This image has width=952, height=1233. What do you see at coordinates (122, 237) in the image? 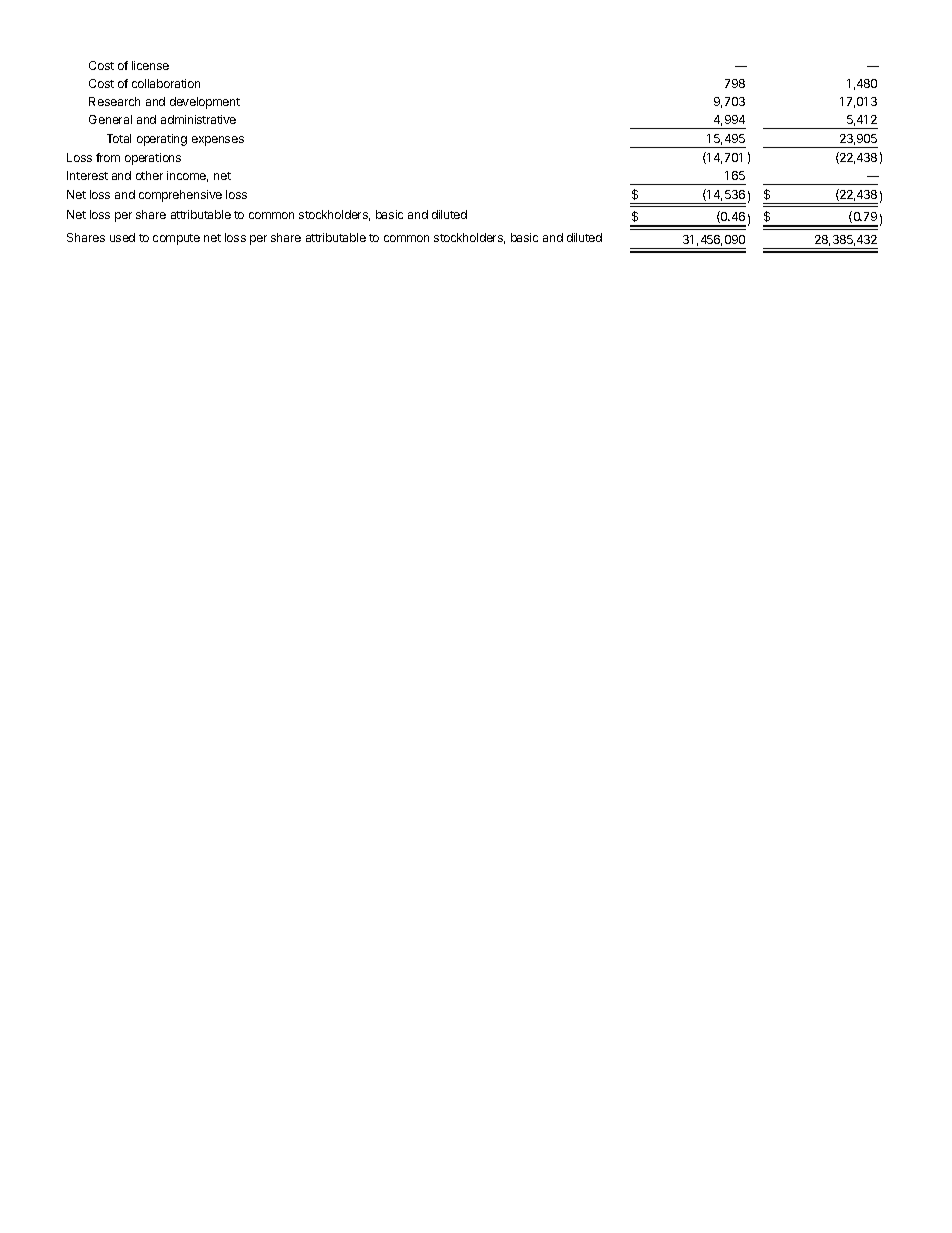
I see `used` at bounding box center [122, 237].
